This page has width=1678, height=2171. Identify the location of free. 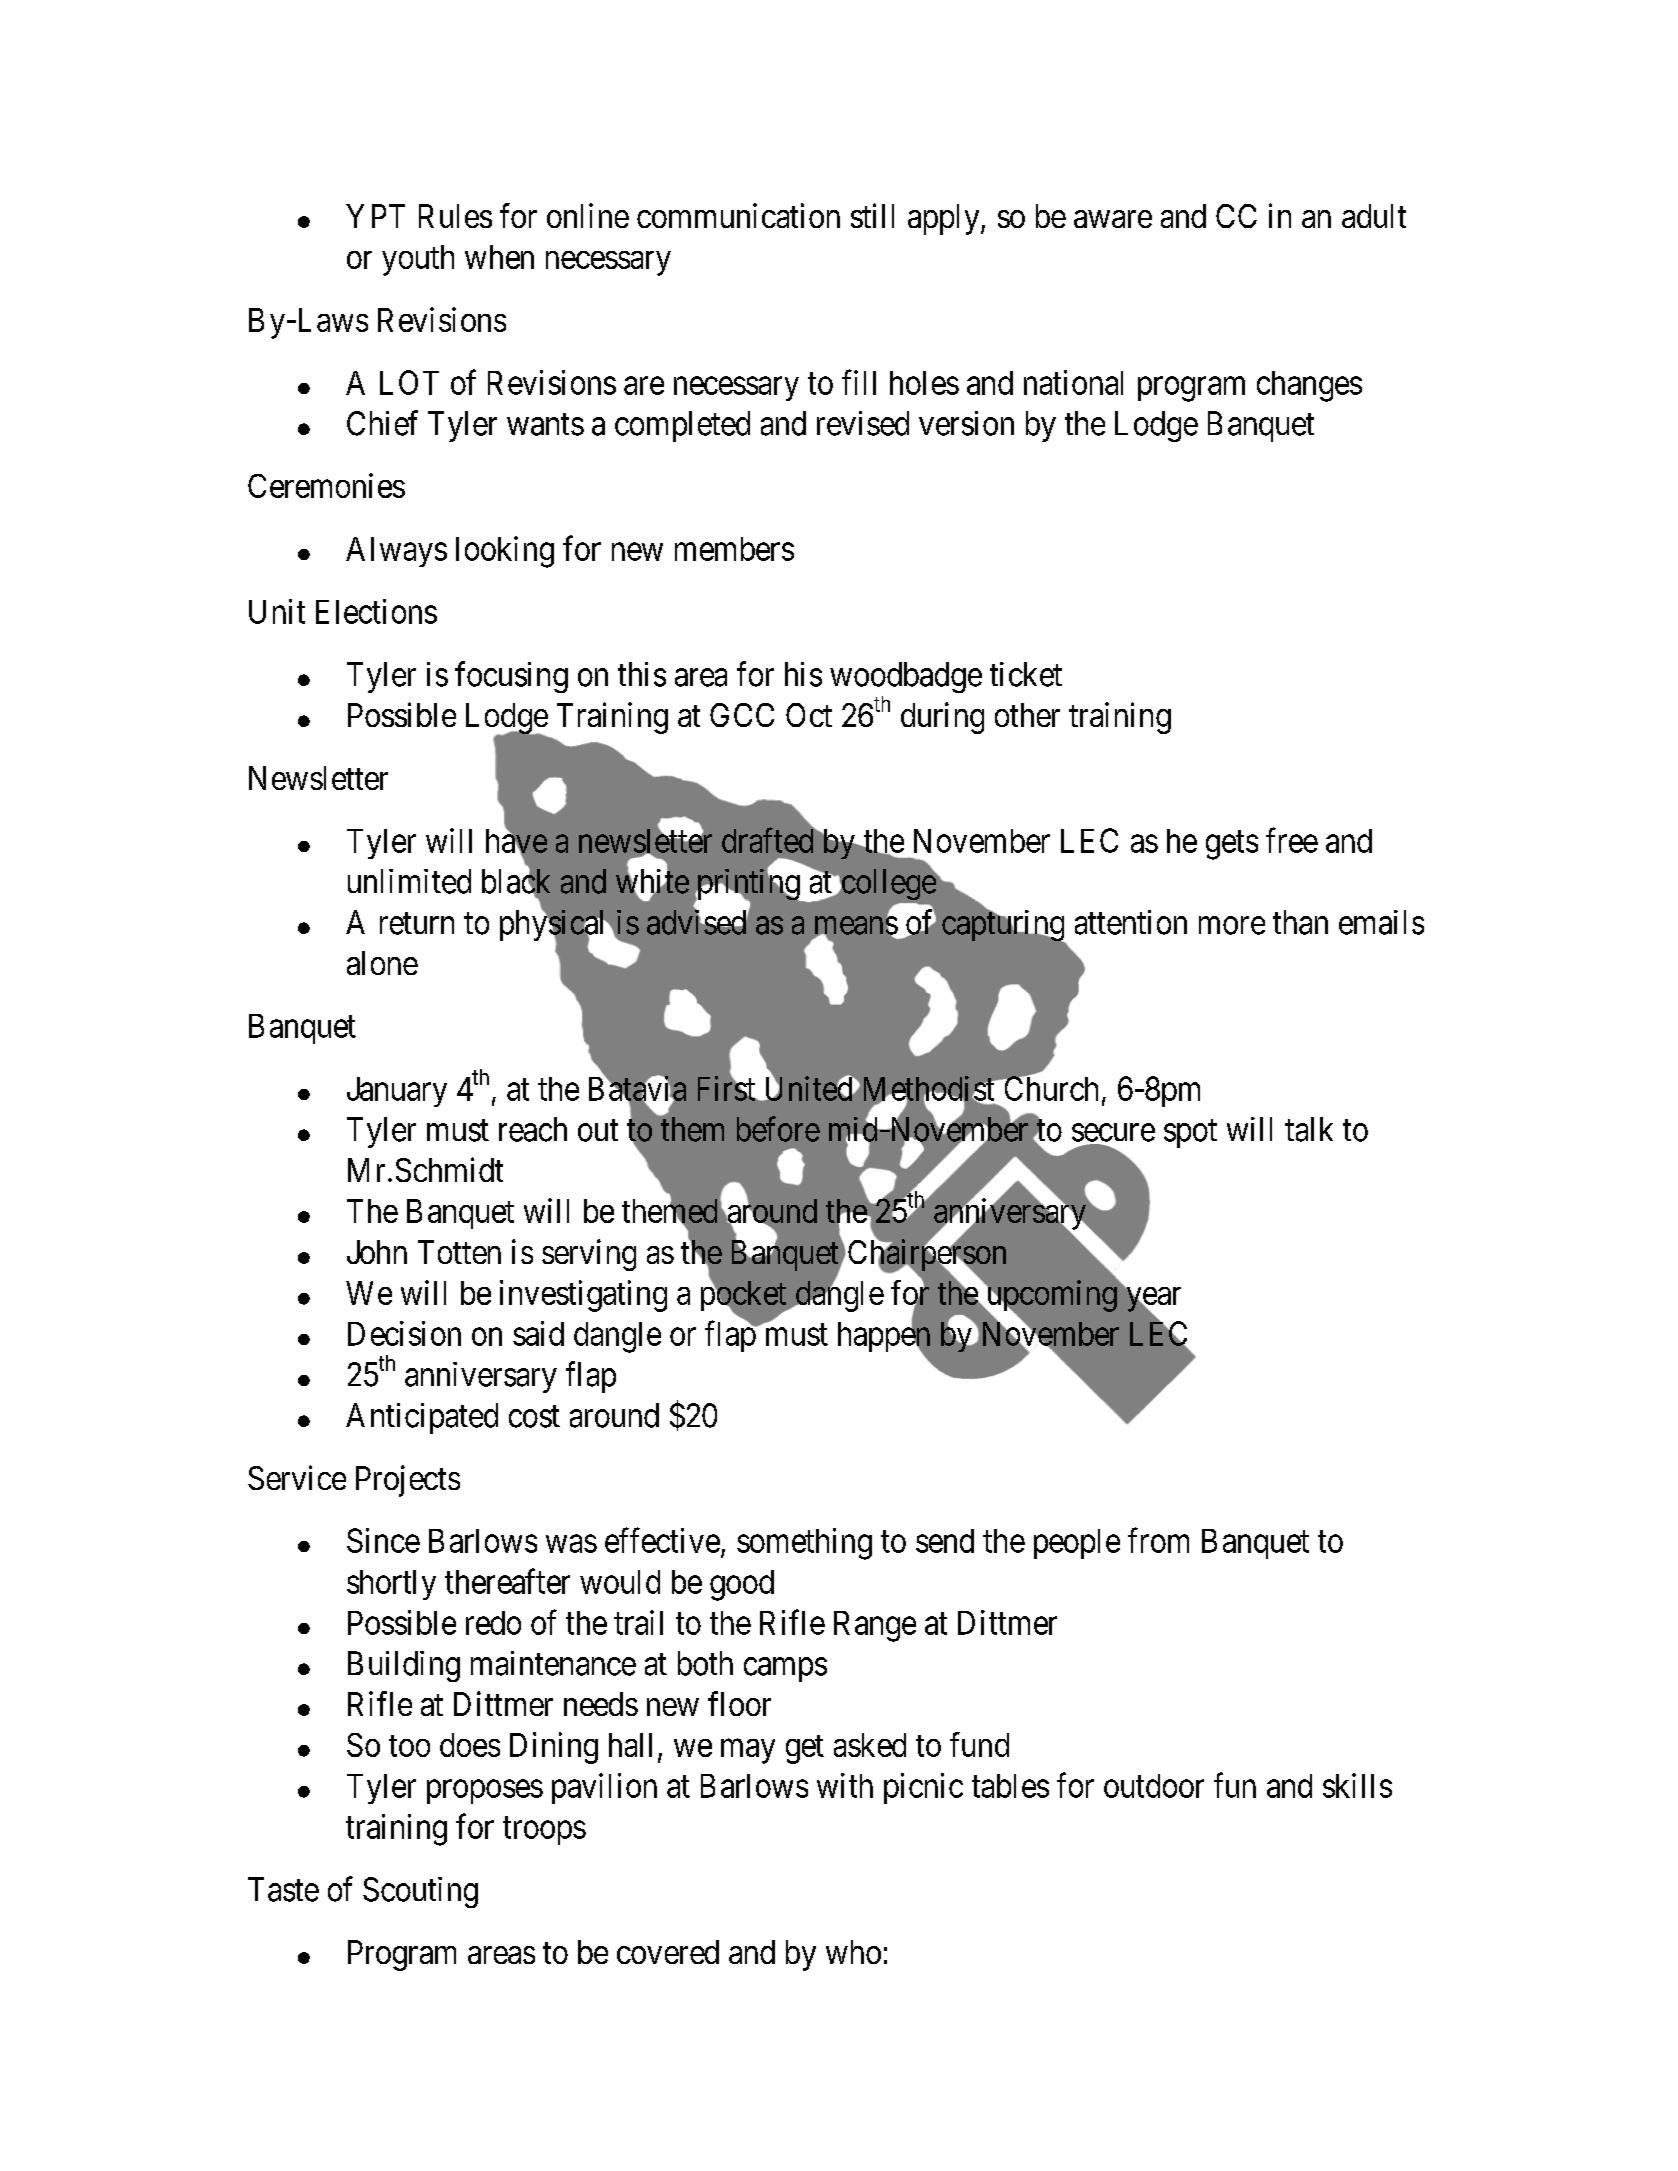
(1292, 840).
